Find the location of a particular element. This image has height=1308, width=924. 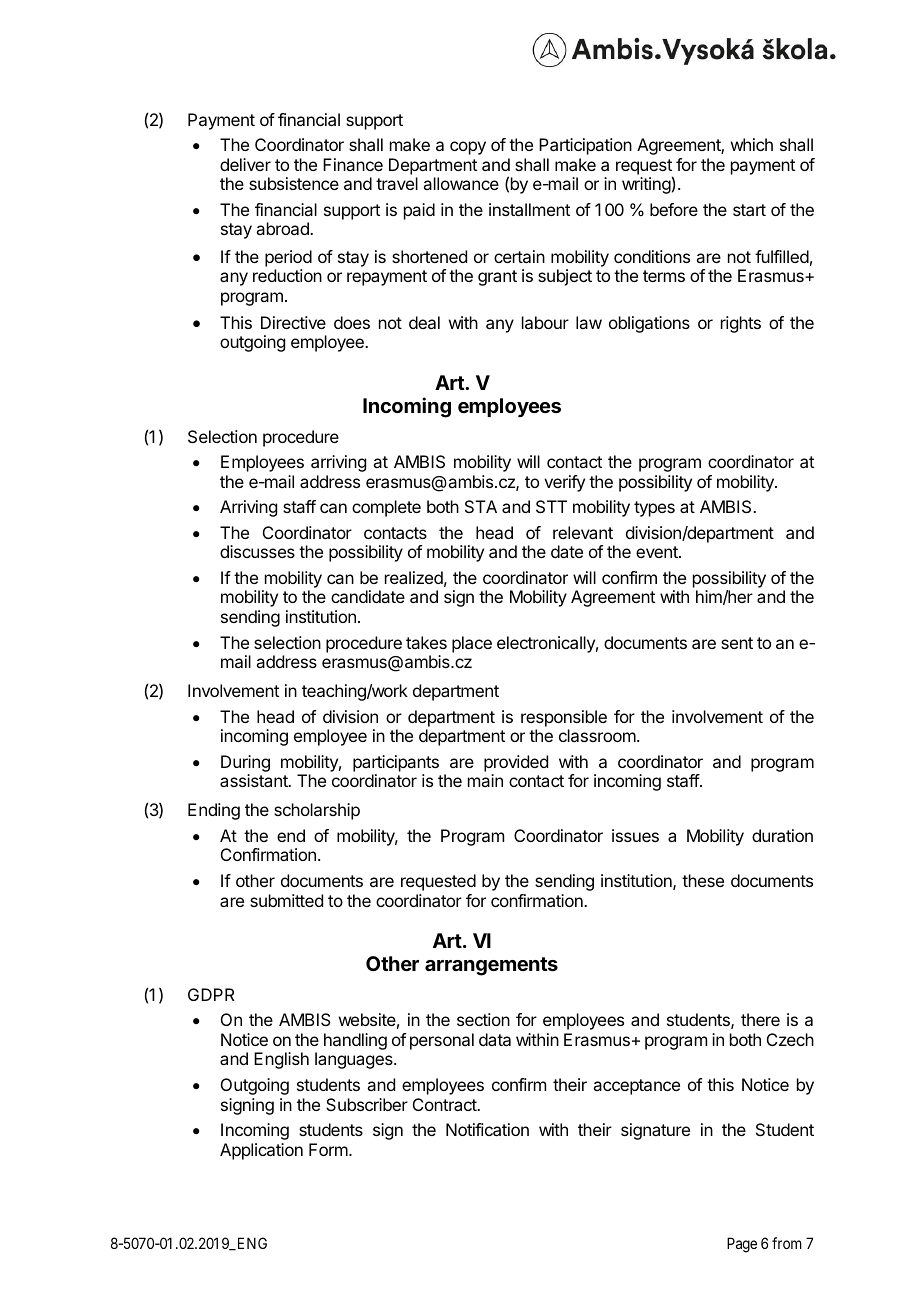

Page is located at coordinates (742, 1245).
